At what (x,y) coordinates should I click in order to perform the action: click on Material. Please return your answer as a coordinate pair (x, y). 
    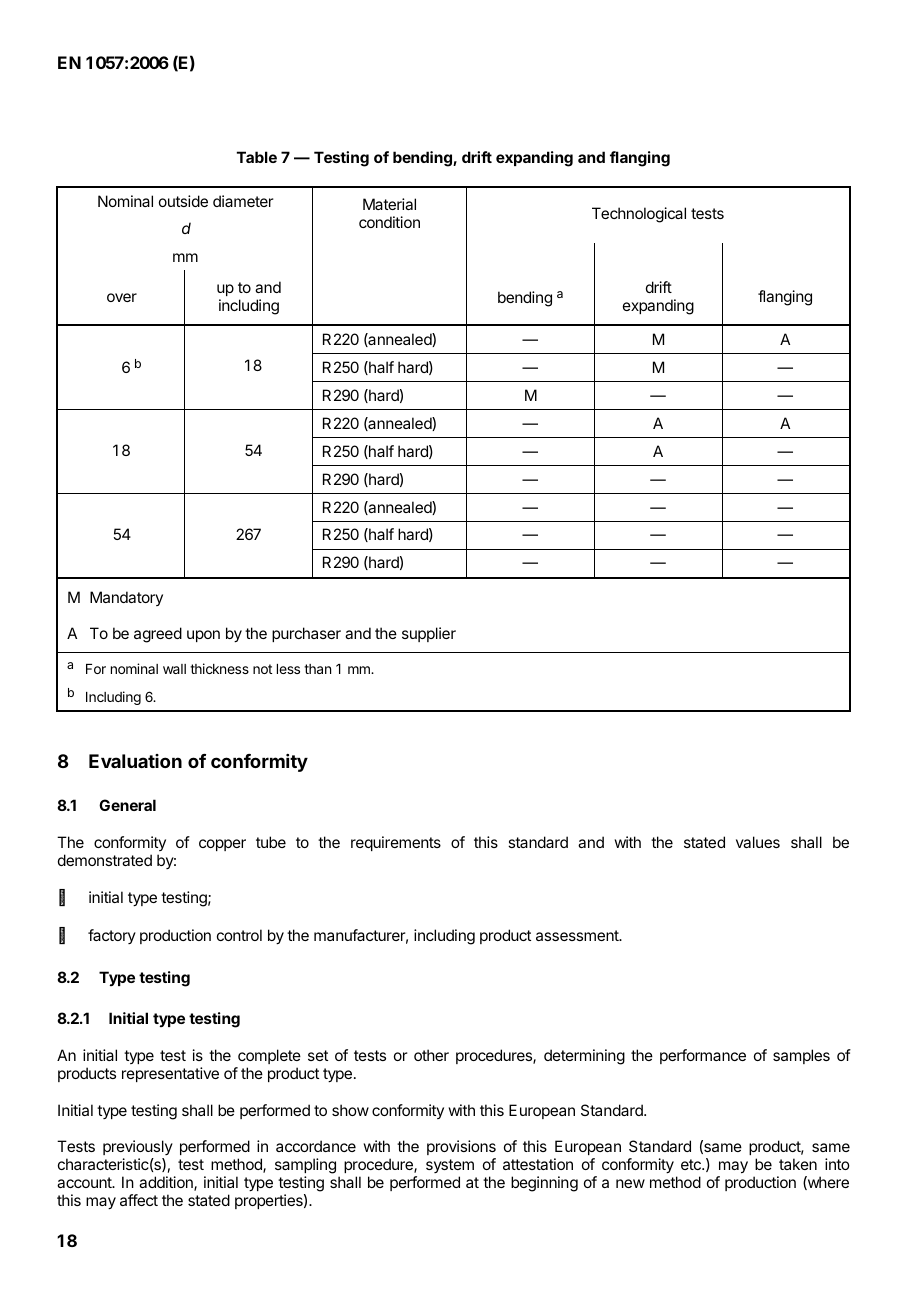
    Looking at the image, I should click on (389, 204).
